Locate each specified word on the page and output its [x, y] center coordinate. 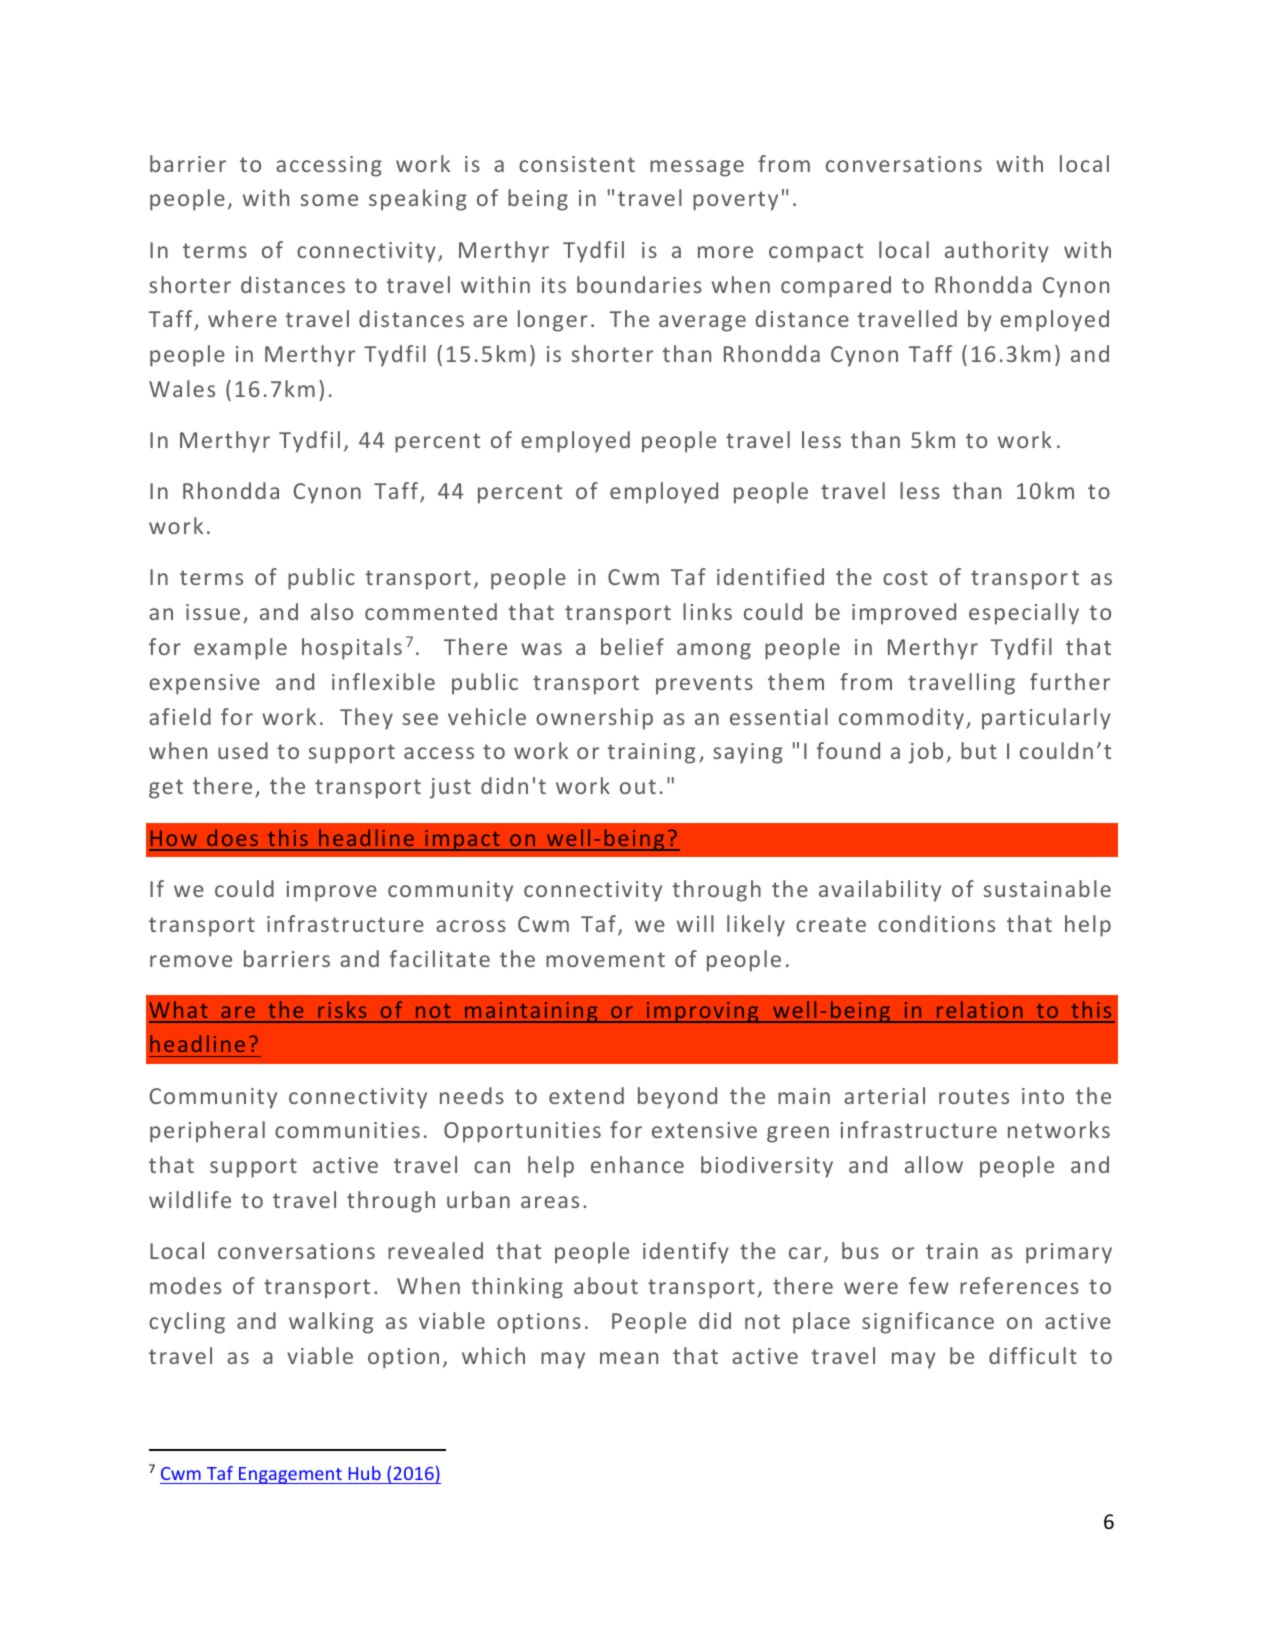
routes [974, 1096]
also [332, 611]
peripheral [207, 1132]
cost [905, 577]
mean [629, 1358]
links [707, 611]
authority [997, 252]
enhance [637, 1164]
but [979, 750]
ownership [594, 719]
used [243, 750]
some [329, 200]
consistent [577, 164]
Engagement [290, 1475]
